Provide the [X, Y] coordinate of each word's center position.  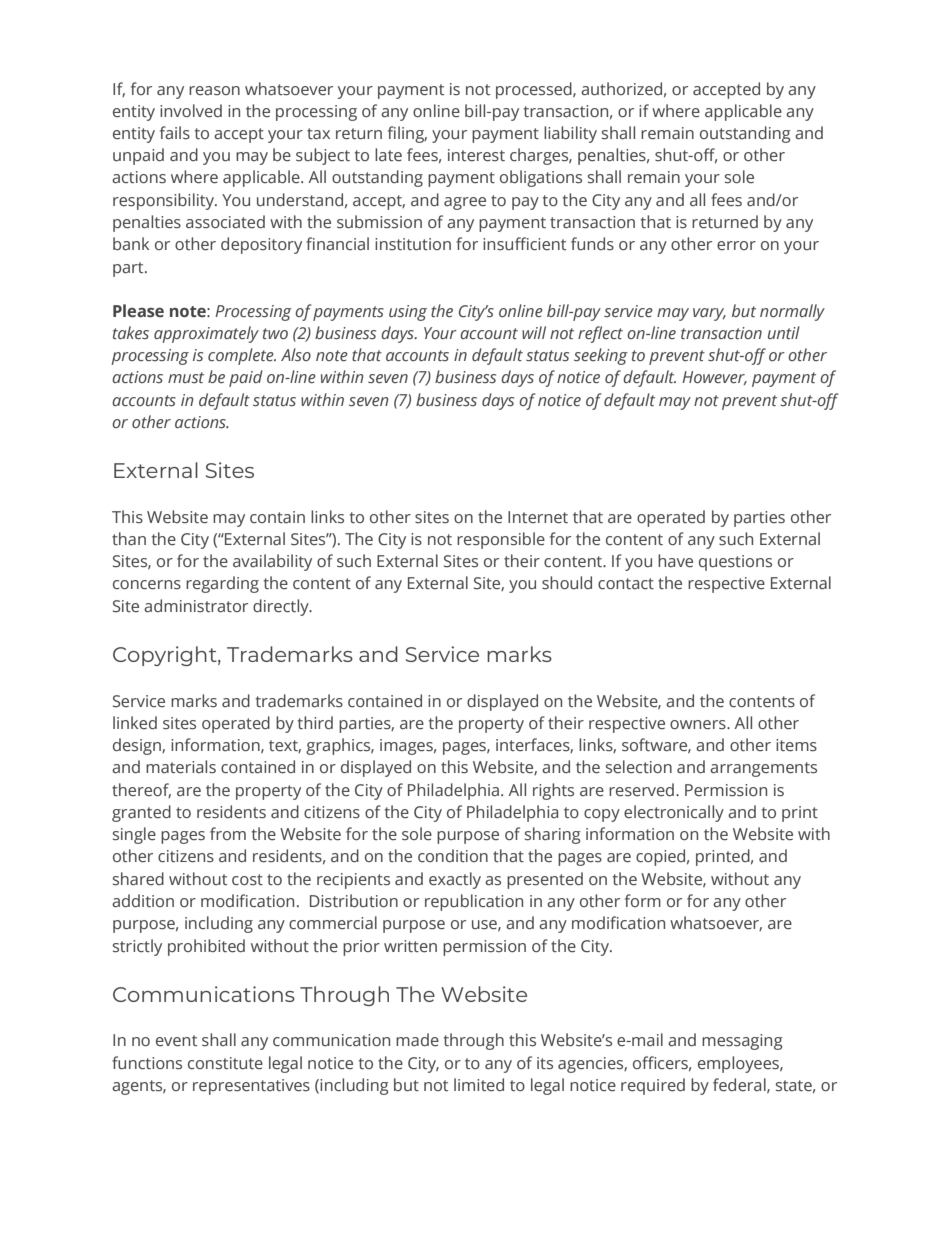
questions [735, 563]
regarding [222, 584]
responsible [501, 540]
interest [476, 155]
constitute [225, 1063]
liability [570, 134]
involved [191, 111]
